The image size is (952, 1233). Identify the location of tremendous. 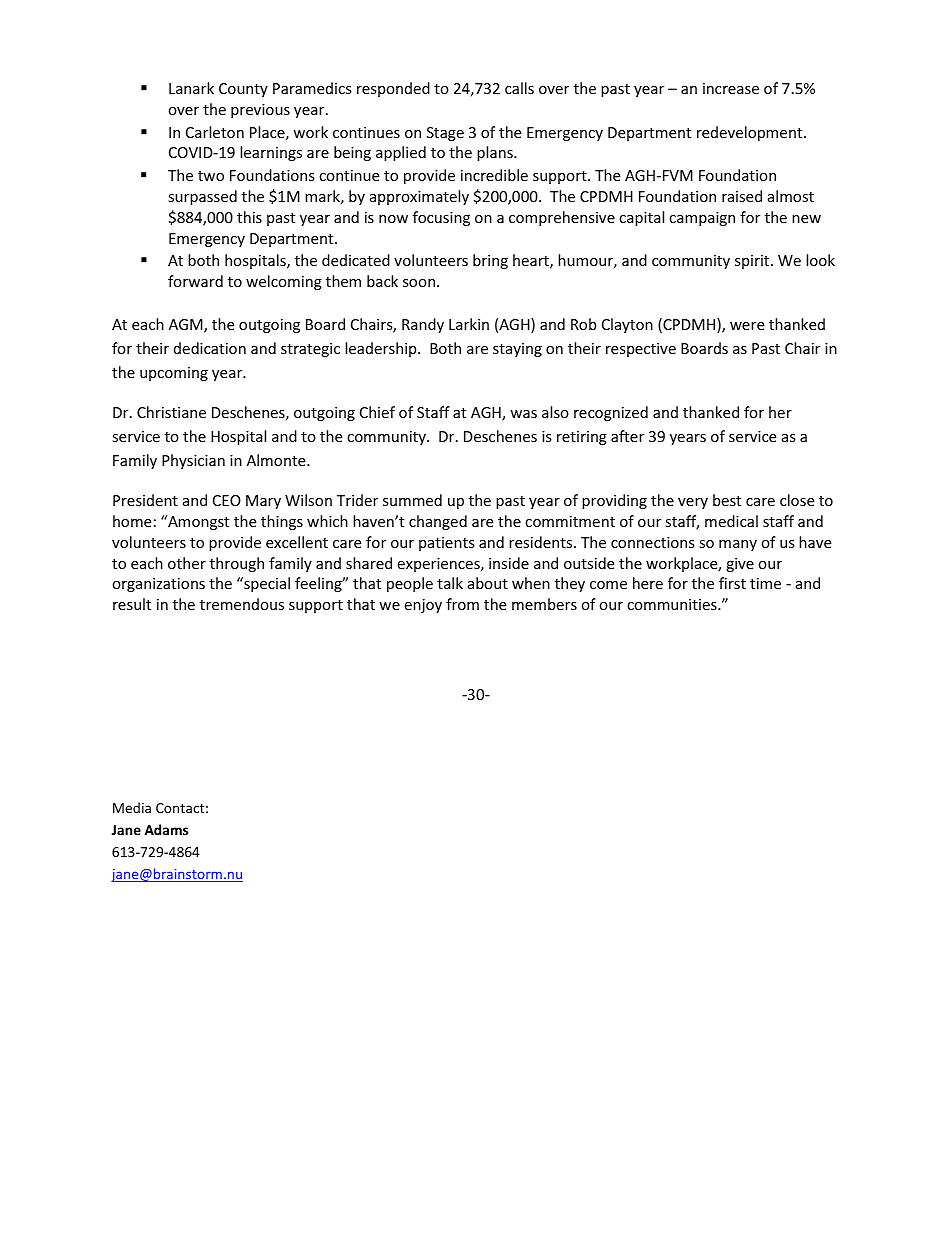
(242, 604).
